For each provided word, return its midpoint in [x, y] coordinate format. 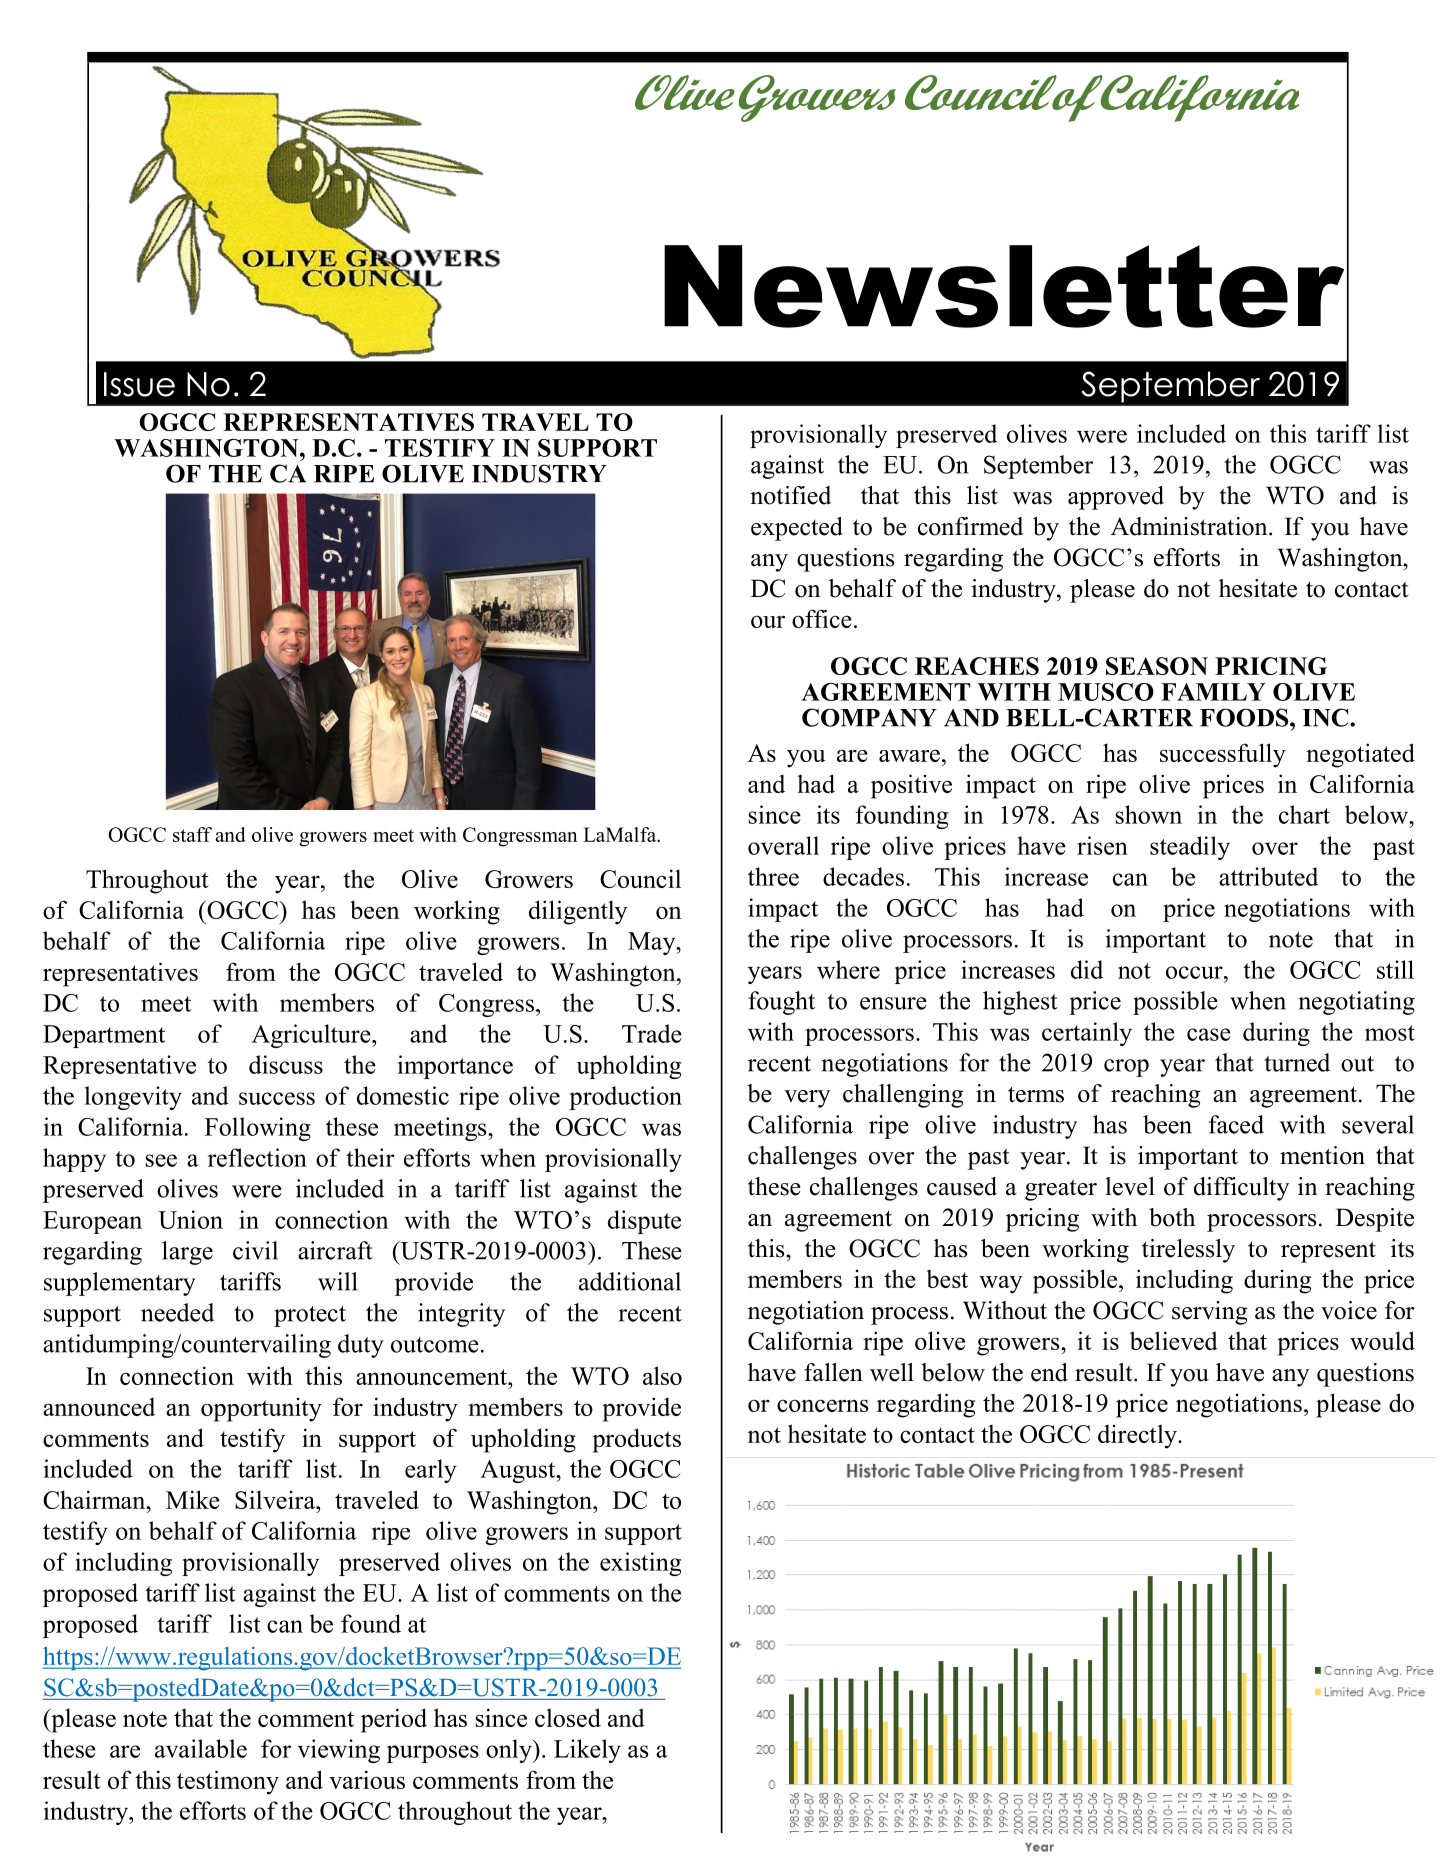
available [201, 1748]
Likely [587, 1751]
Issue [139, 384]
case [1209, 1034]
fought [781, 1003]
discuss [286, 1064]
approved [1116, 498]
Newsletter [1004, 286]
